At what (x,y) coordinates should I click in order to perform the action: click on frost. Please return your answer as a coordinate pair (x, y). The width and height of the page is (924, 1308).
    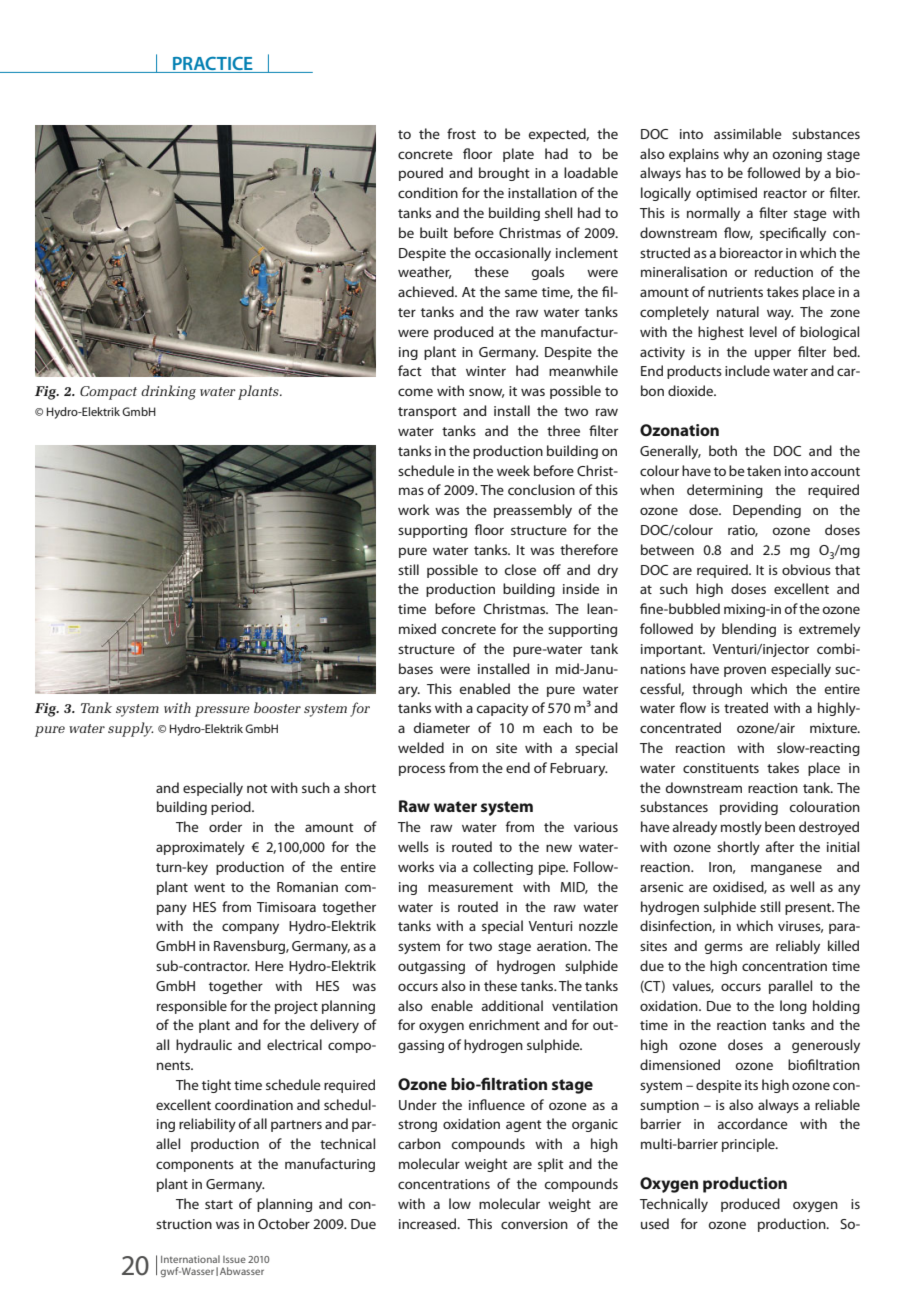
    Looking at the image, I should click on (461, 133).
